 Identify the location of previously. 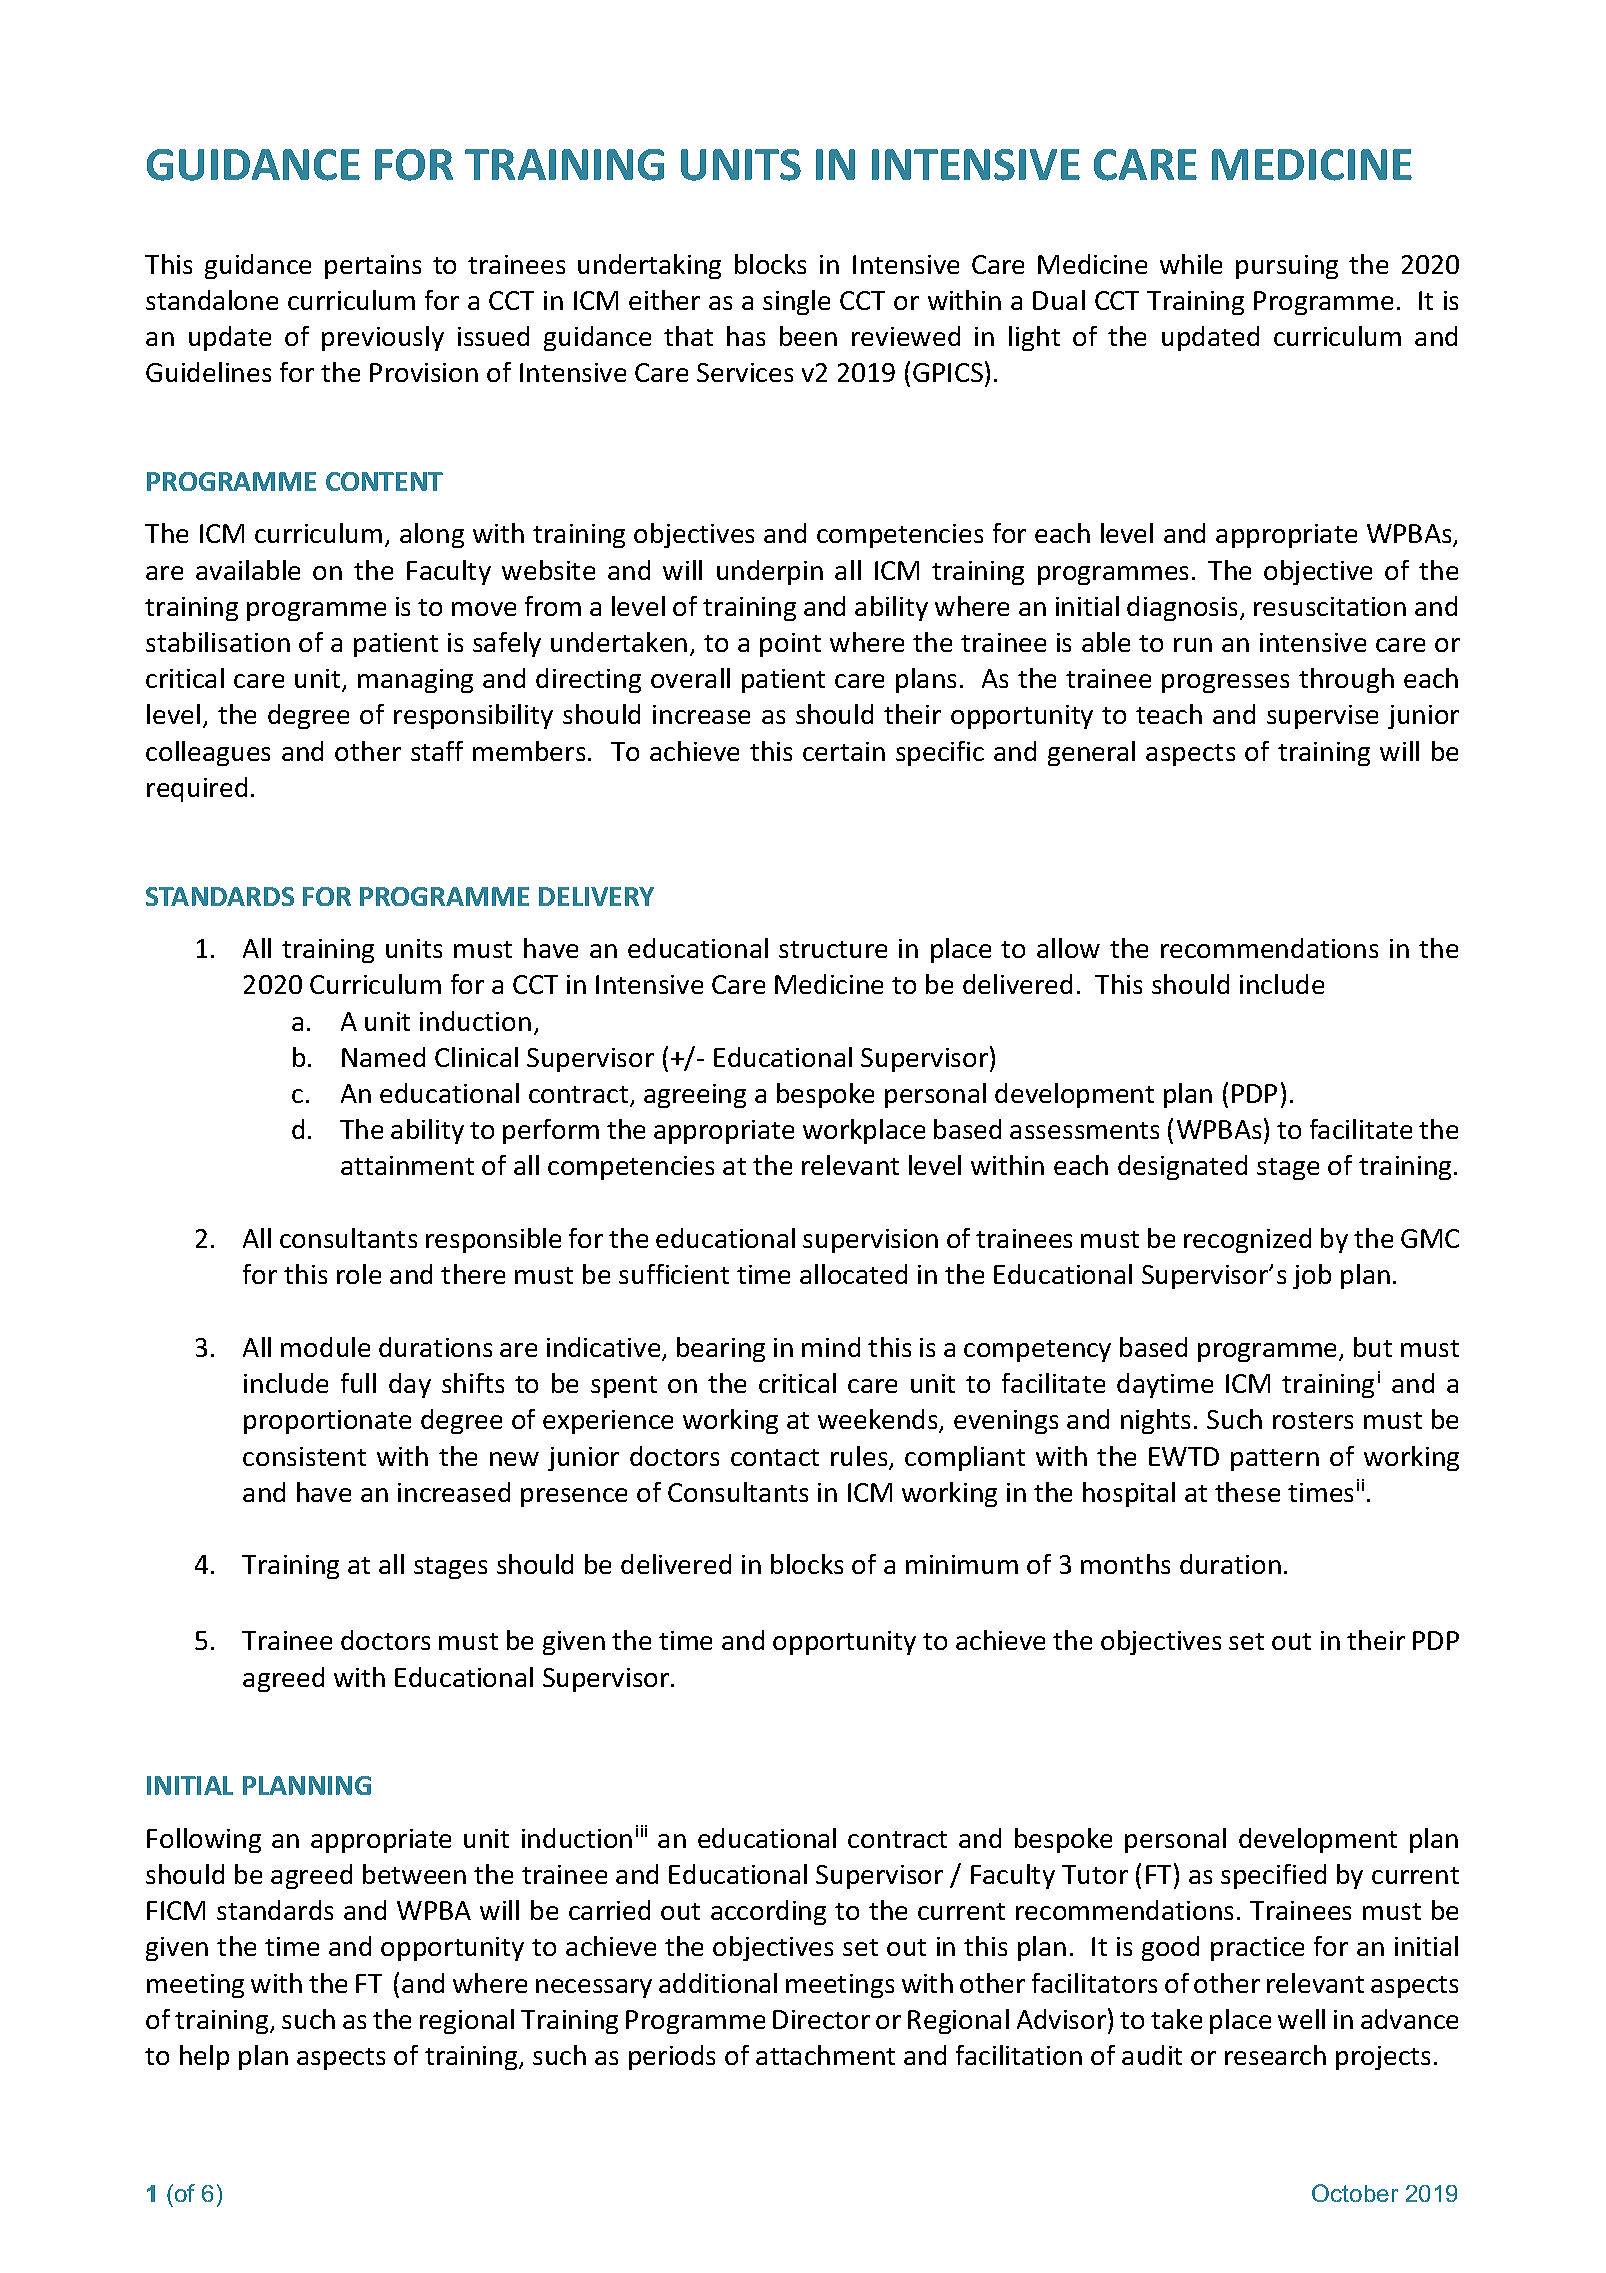
(383, 338).
